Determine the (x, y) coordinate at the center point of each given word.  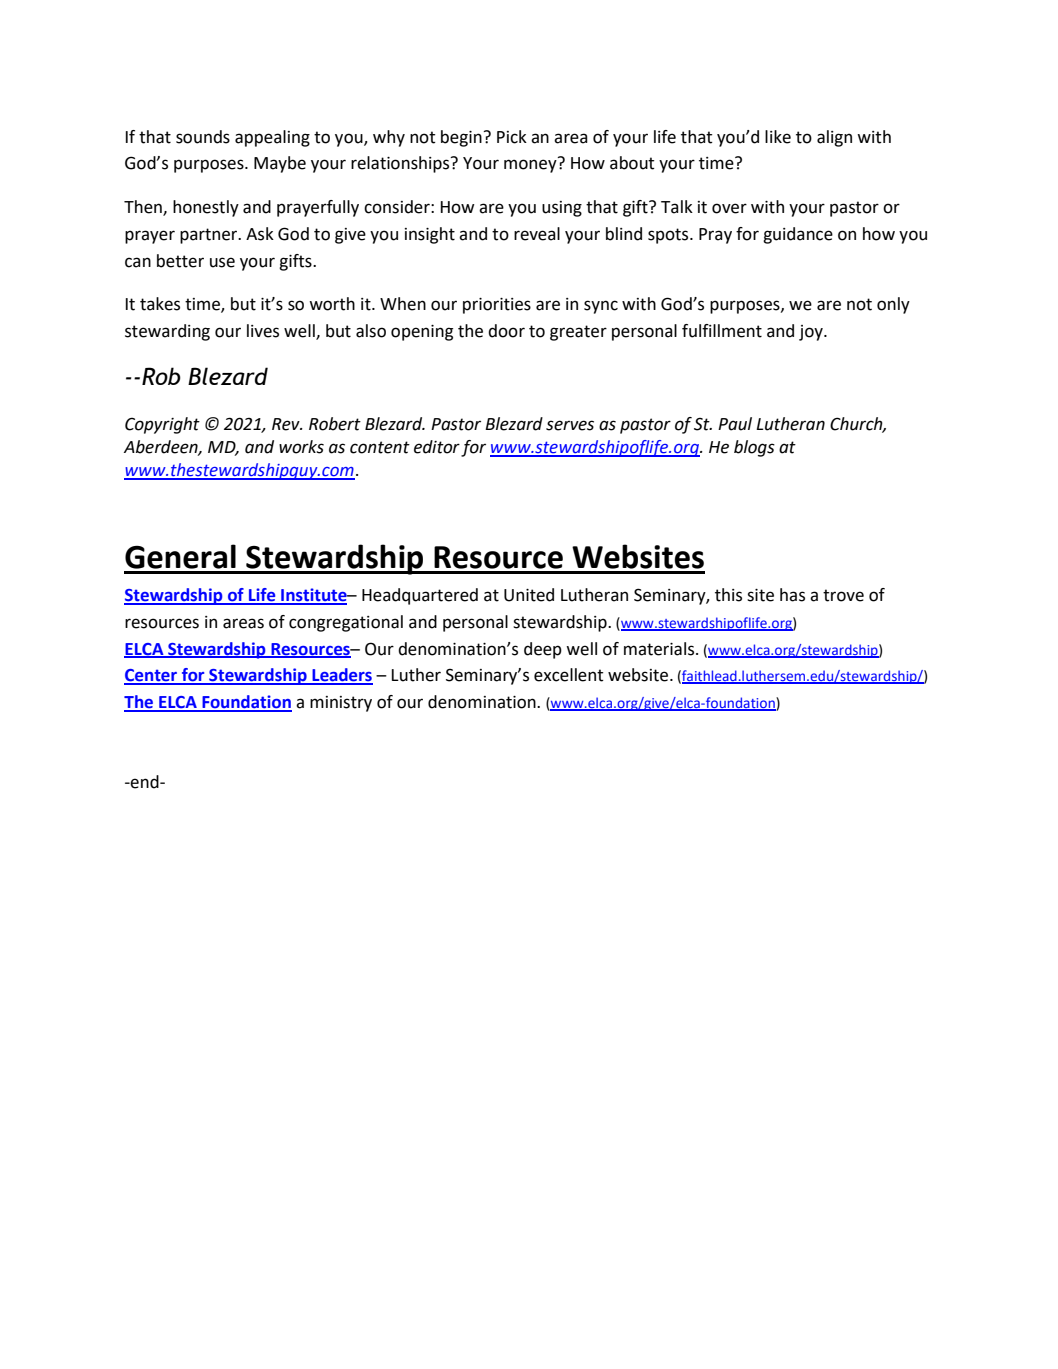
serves (570, 425)
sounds (203, 137)
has (792, 595)
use (222, 262)
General (180, 556)
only (893, 305)
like (778, 137)
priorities (497, 306)
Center (152, 676)
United (529, 595)
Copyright (162, 425)
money (530, 166)
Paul (735, 424)
